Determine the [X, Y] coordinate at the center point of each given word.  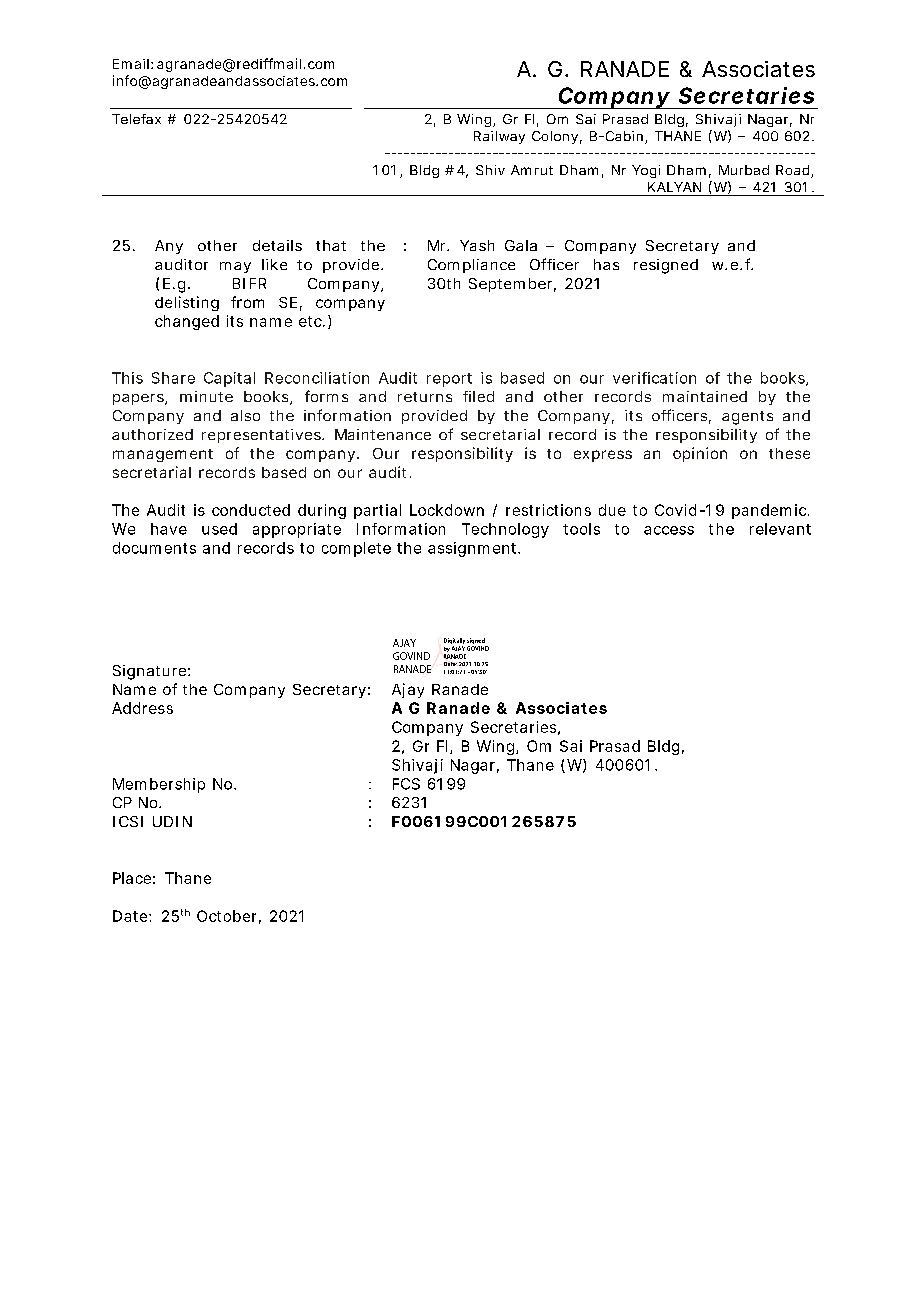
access [669, 530]
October [226, 916]
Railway [499, 137]
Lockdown [447, 510]
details [277, 245]
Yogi [646, 171]
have [169, 529]
